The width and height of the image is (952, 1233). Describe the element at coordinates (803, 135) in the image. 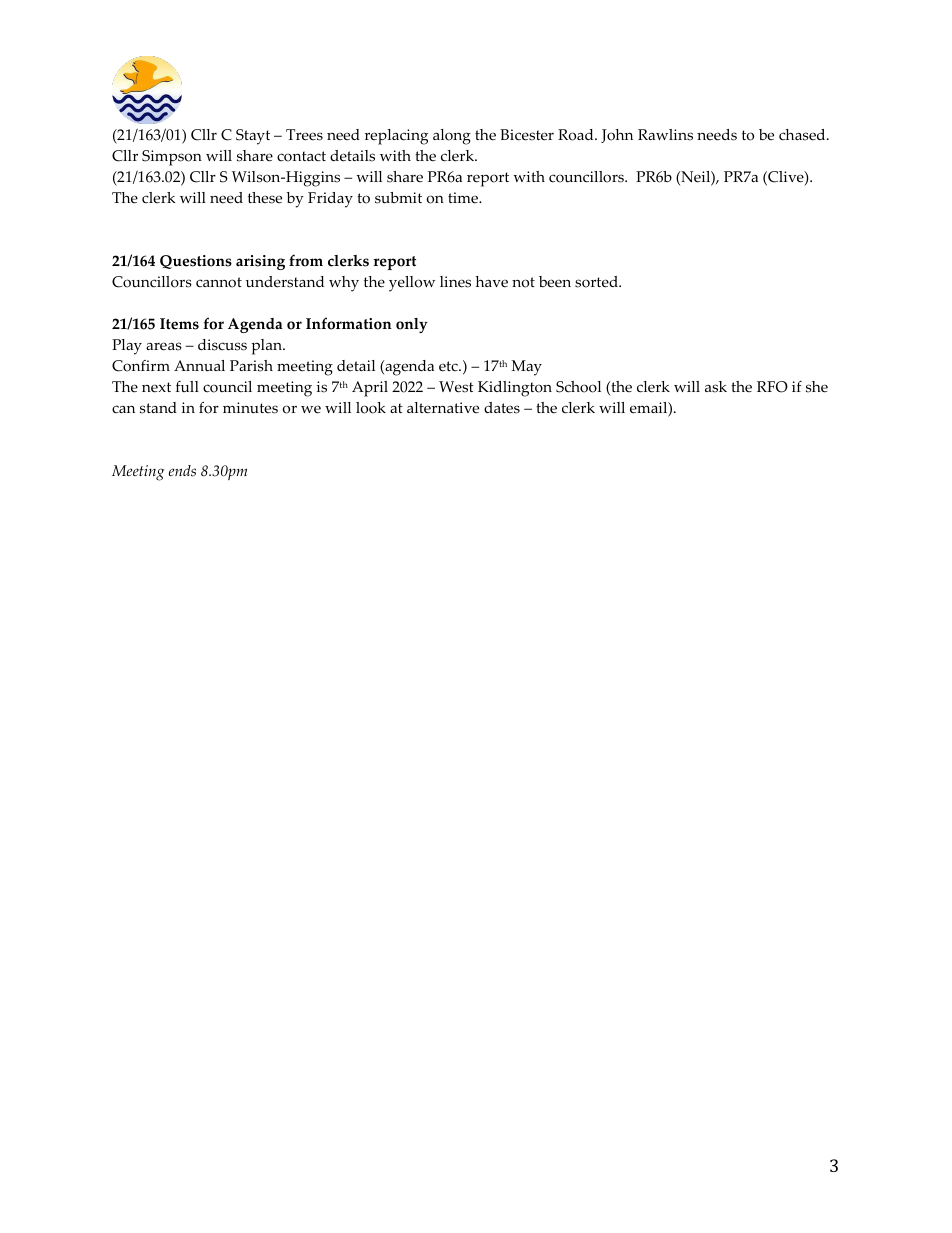

I see `chased` at that location.
